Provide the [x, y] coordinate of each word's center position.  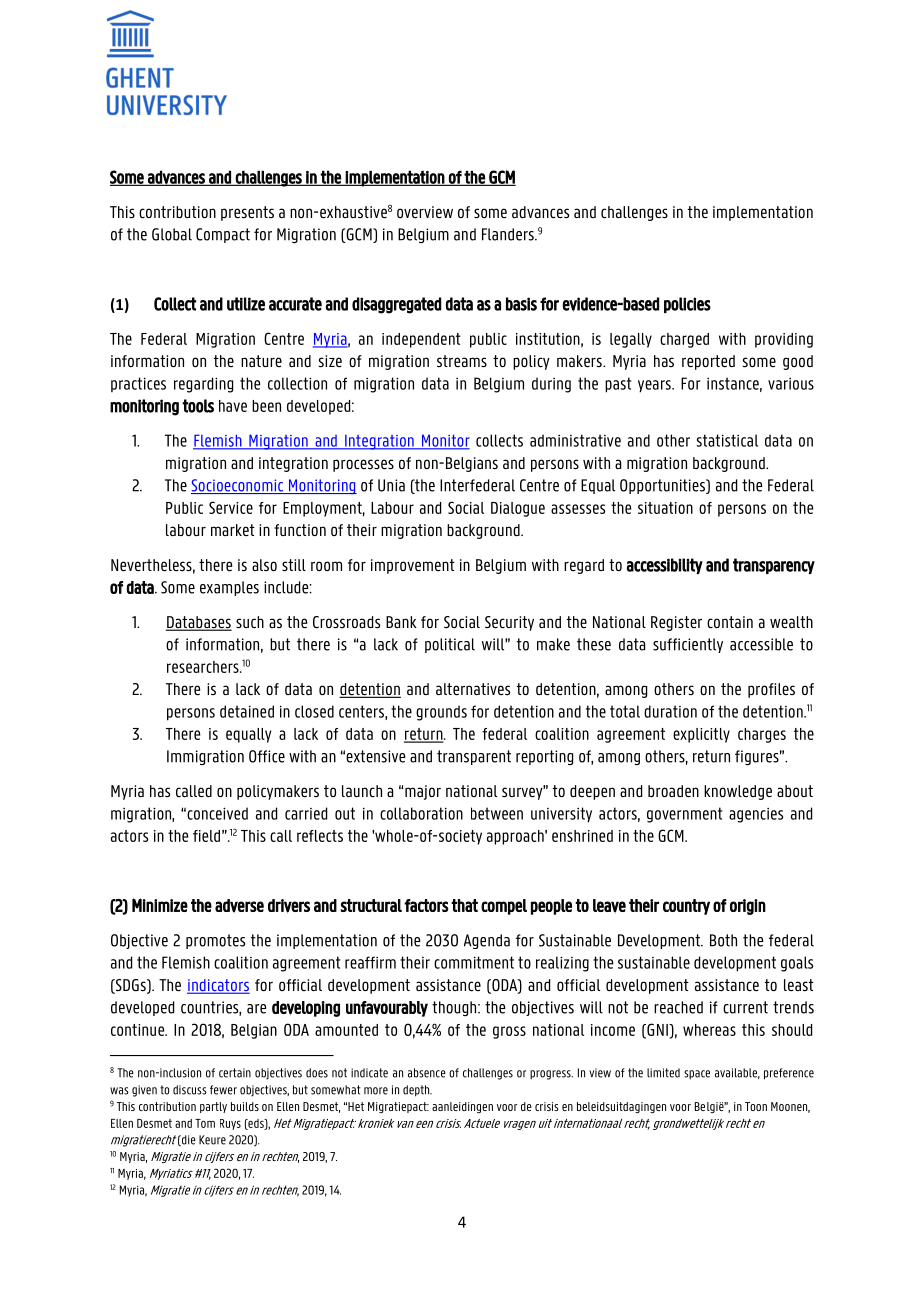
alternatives [473, 689]
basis [521, 304]
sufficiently [688, 645]
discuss [190, 1090]
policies [687, 305]
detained [247, 711]
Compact [223, 235]
